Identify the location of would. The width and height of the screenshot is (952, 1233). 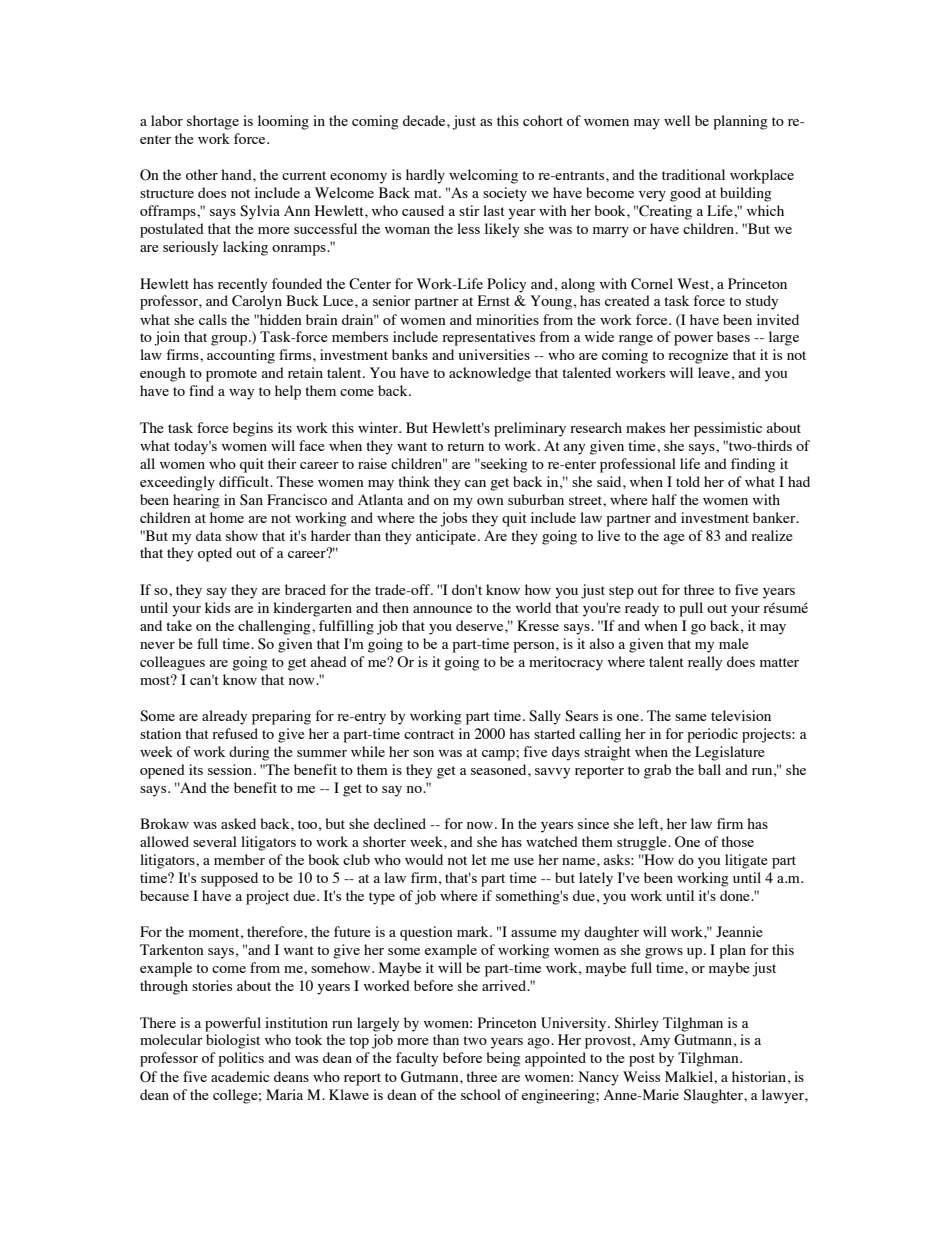
(424, 859).
